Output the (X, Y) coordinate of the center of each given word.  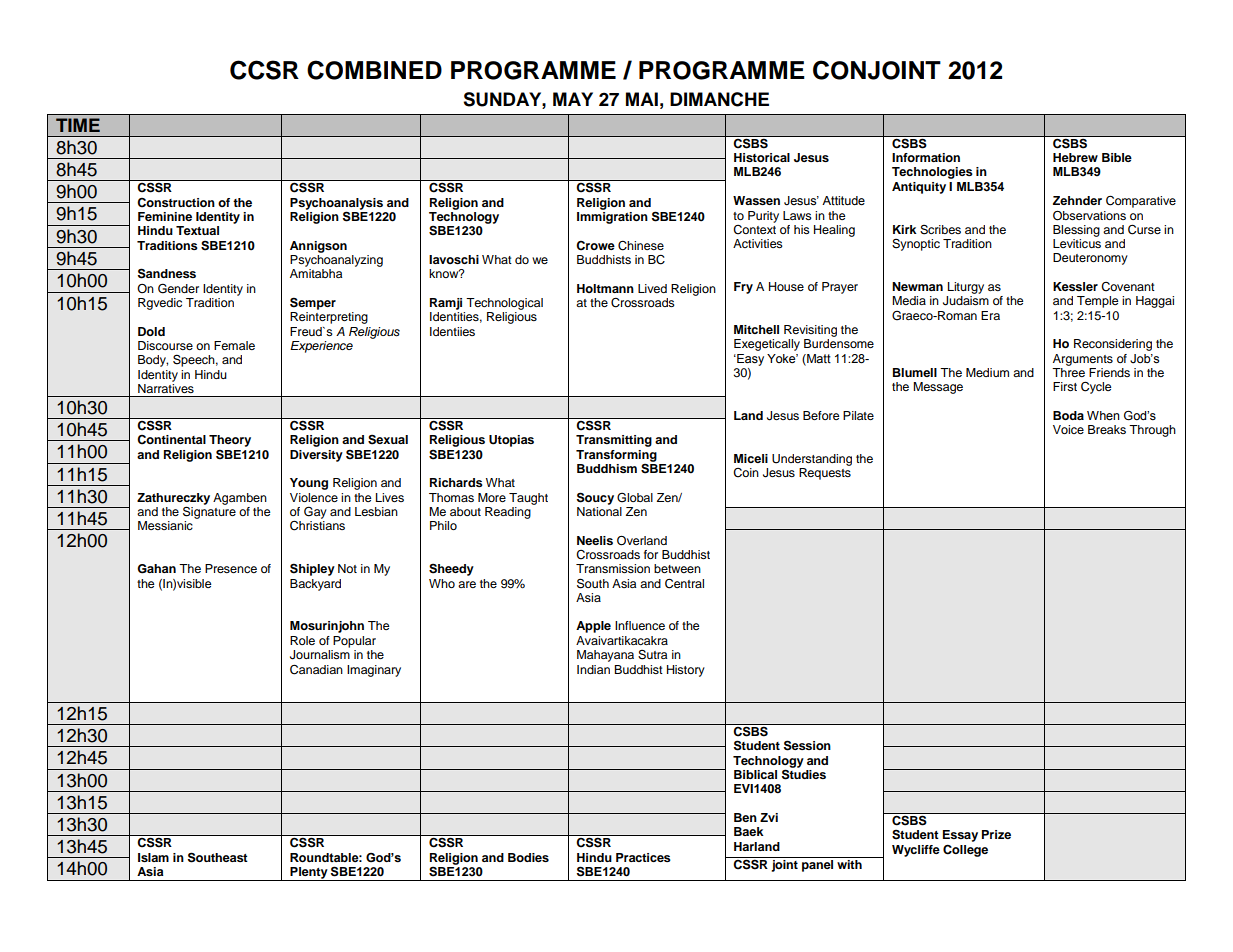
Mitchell (756, 329)
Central (684, 583)
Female (234, 345)
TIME (78, 125)
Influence (640, 625)
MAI (642, 99)
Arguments (1083, 360)
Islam (153, 857)
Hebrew (1075, 157)
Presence (231, 568)
